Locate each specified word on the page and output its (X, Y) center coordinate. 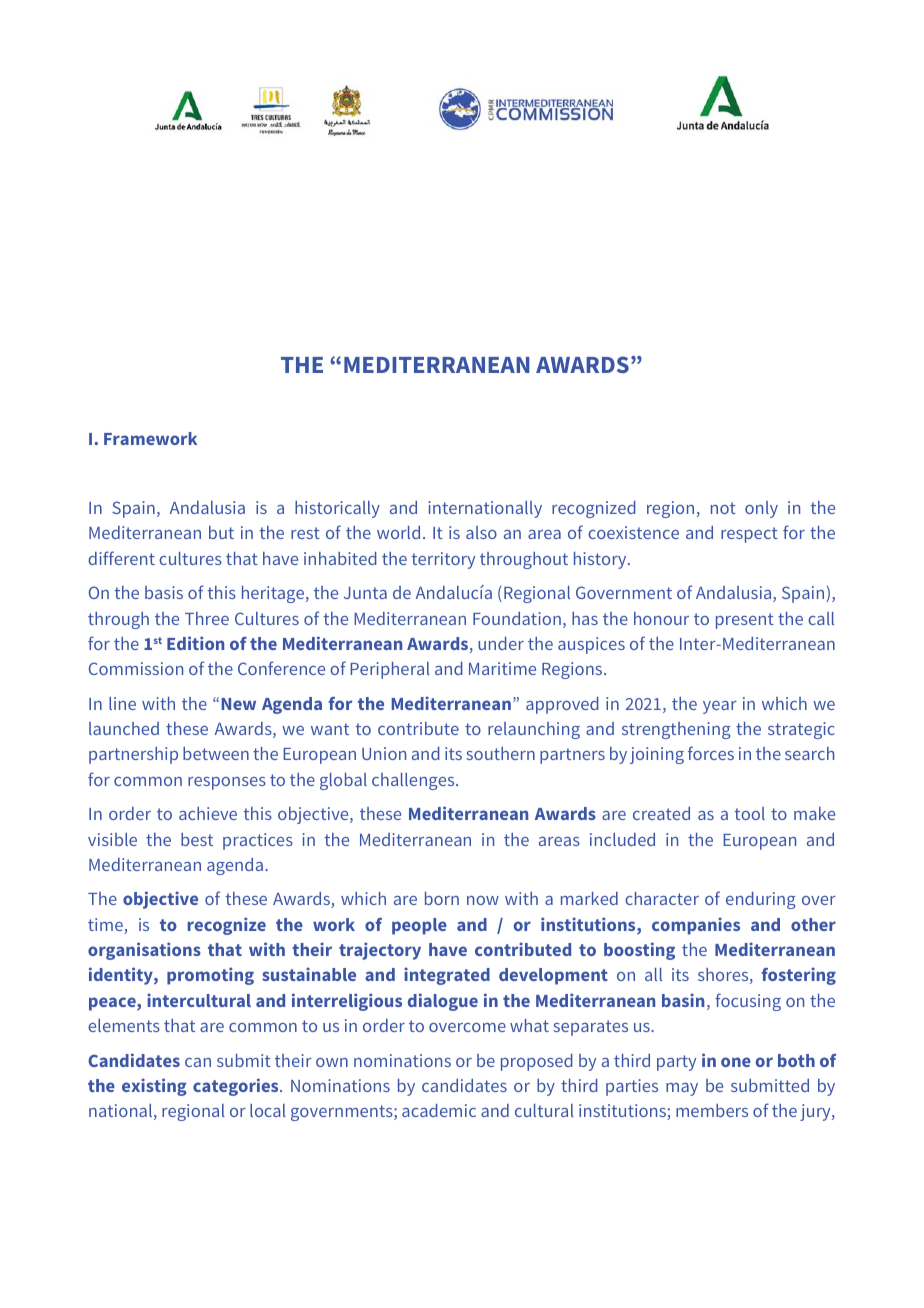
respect (749, 535)
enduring (761, 900)
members (712, 1110)
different (121, 558)
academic (439, 1110)
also (481, 532)
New (239, 704)
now (483, 900)
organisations (144, 951)
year (720, 707)
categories (237, 1087)
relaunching (534, 730)
